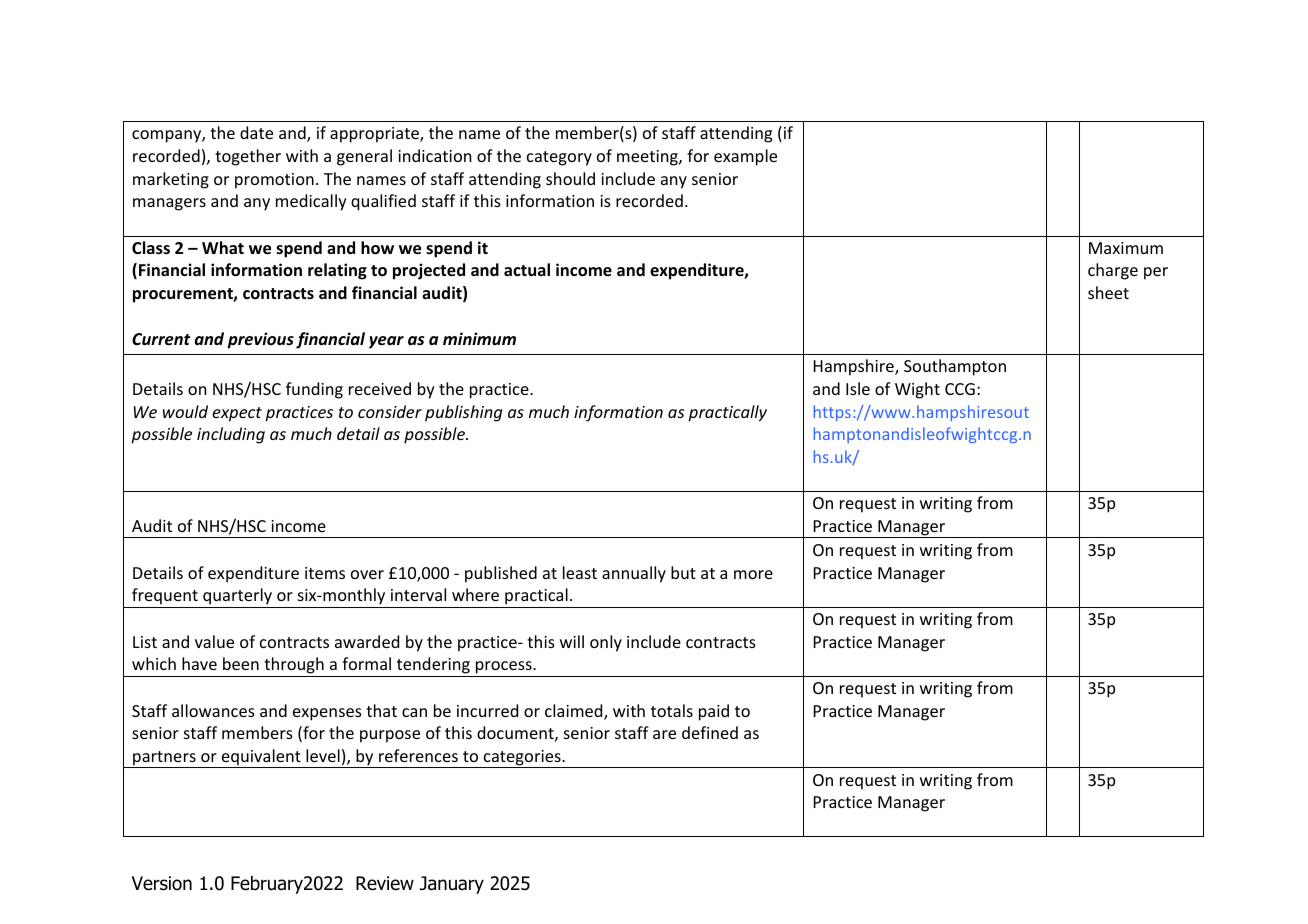 The image size is (1308, 924). I want to click on paid, so click(714, 712).
